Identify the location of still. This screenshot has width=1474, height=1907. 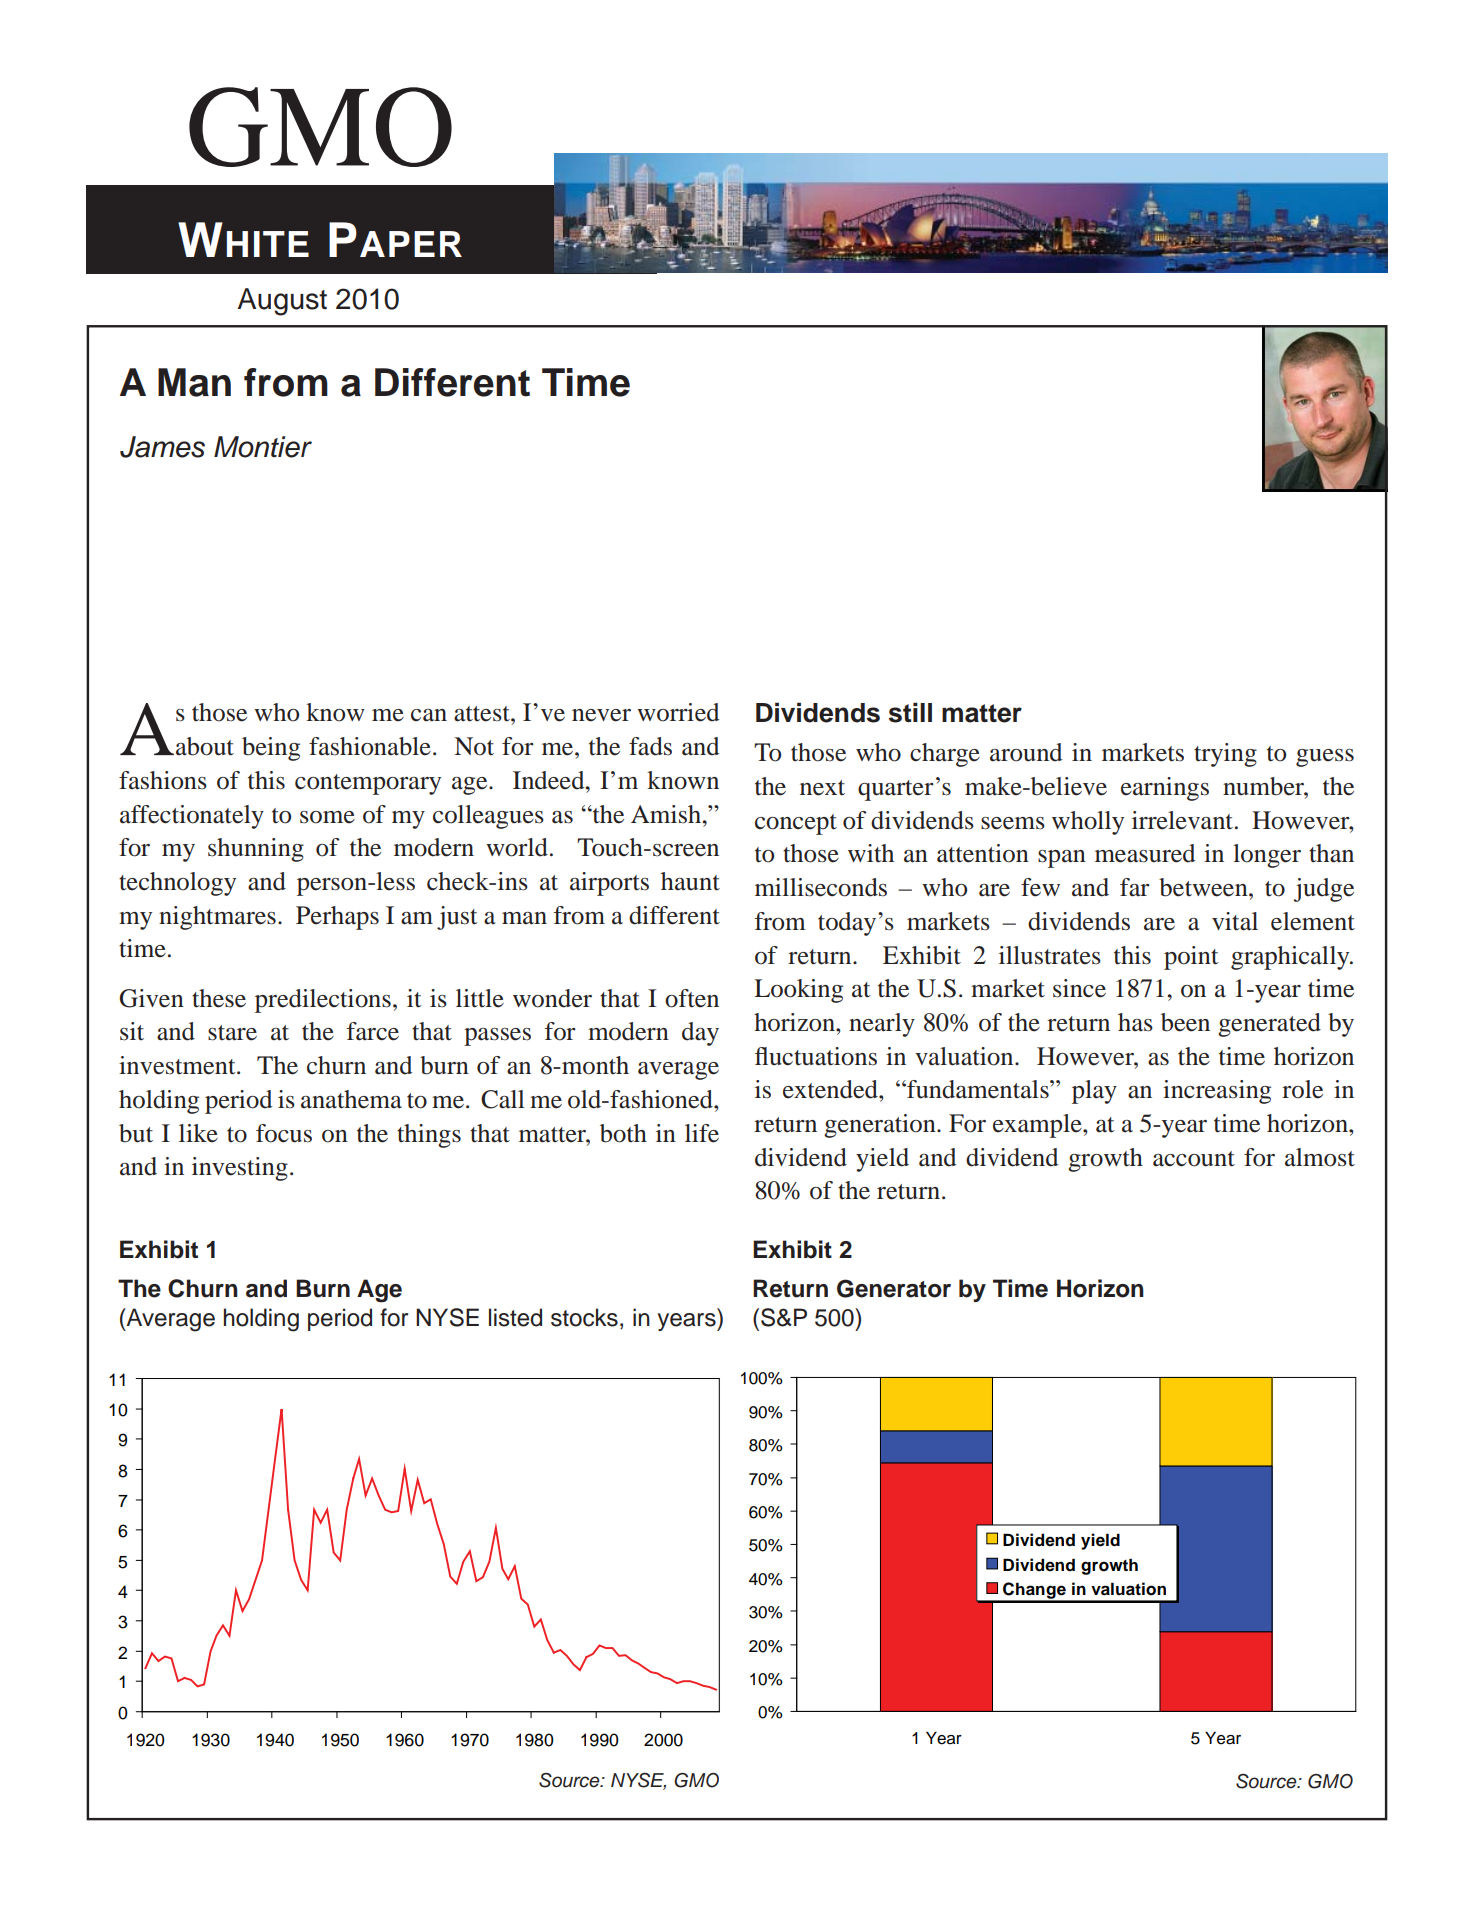
(910, 712).
